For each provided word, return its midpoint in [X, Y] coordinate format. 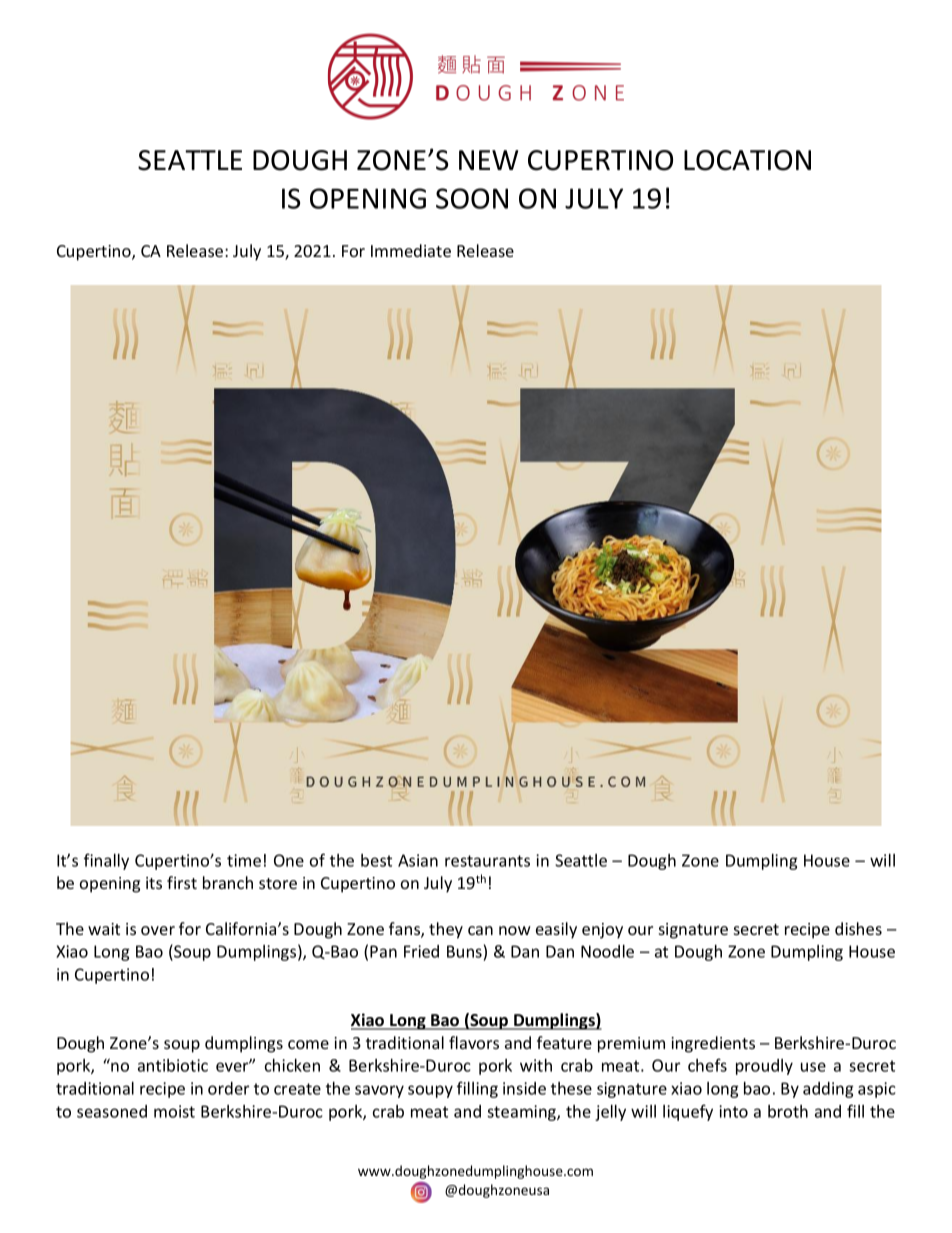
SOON [472, 198]
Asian [418, 860]
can [480, 930]
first [182, 882]
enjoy [602, 931]
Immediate [411, 250]
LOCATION [747, 160]
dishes [858, 928]
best [376, 860]
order [228, 1088]
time [244, 860]
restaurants [487, 861]
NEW [488, 160]
